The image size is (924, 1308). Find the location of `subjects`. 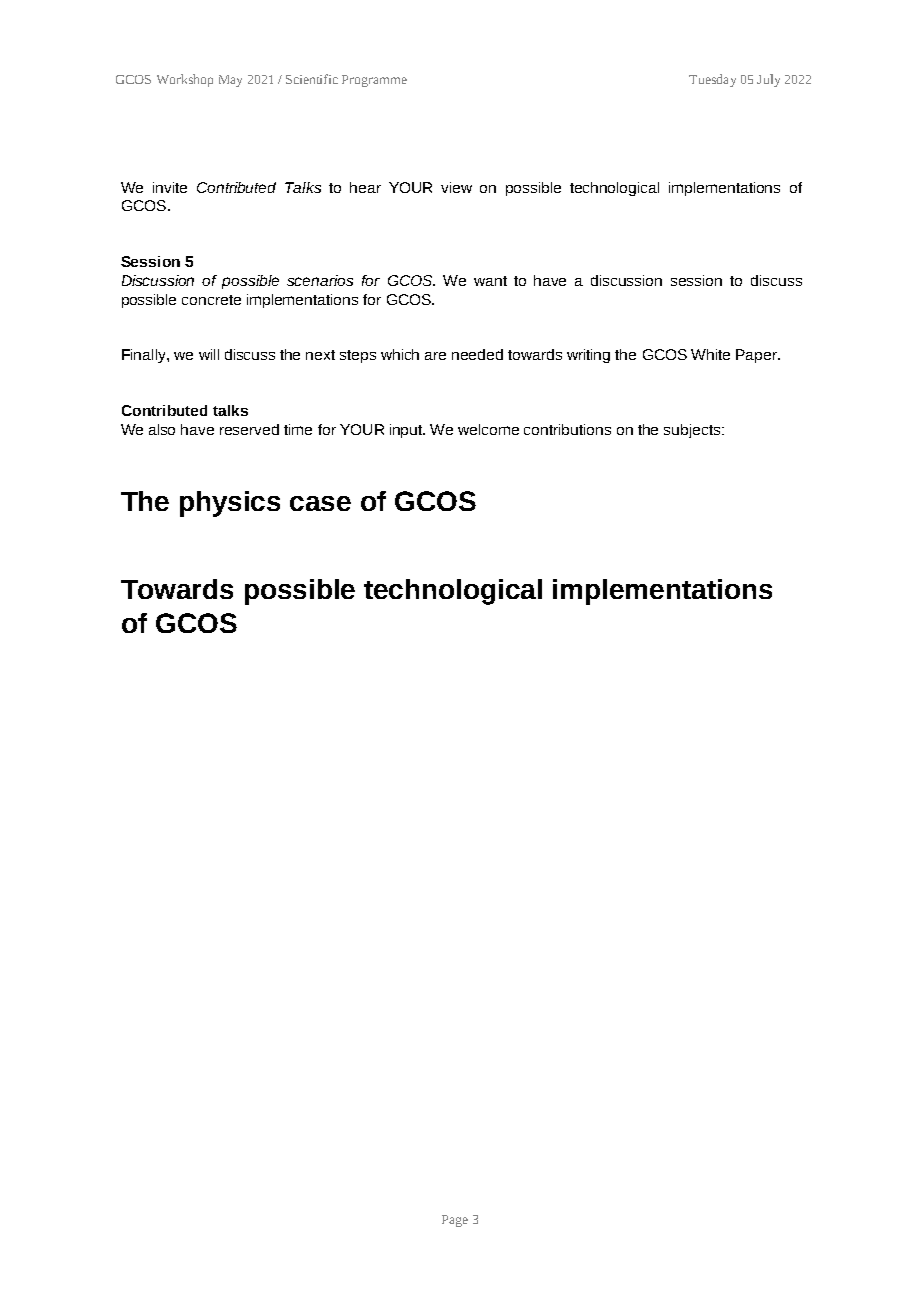

subjects is located at coordinates (693, 431).
